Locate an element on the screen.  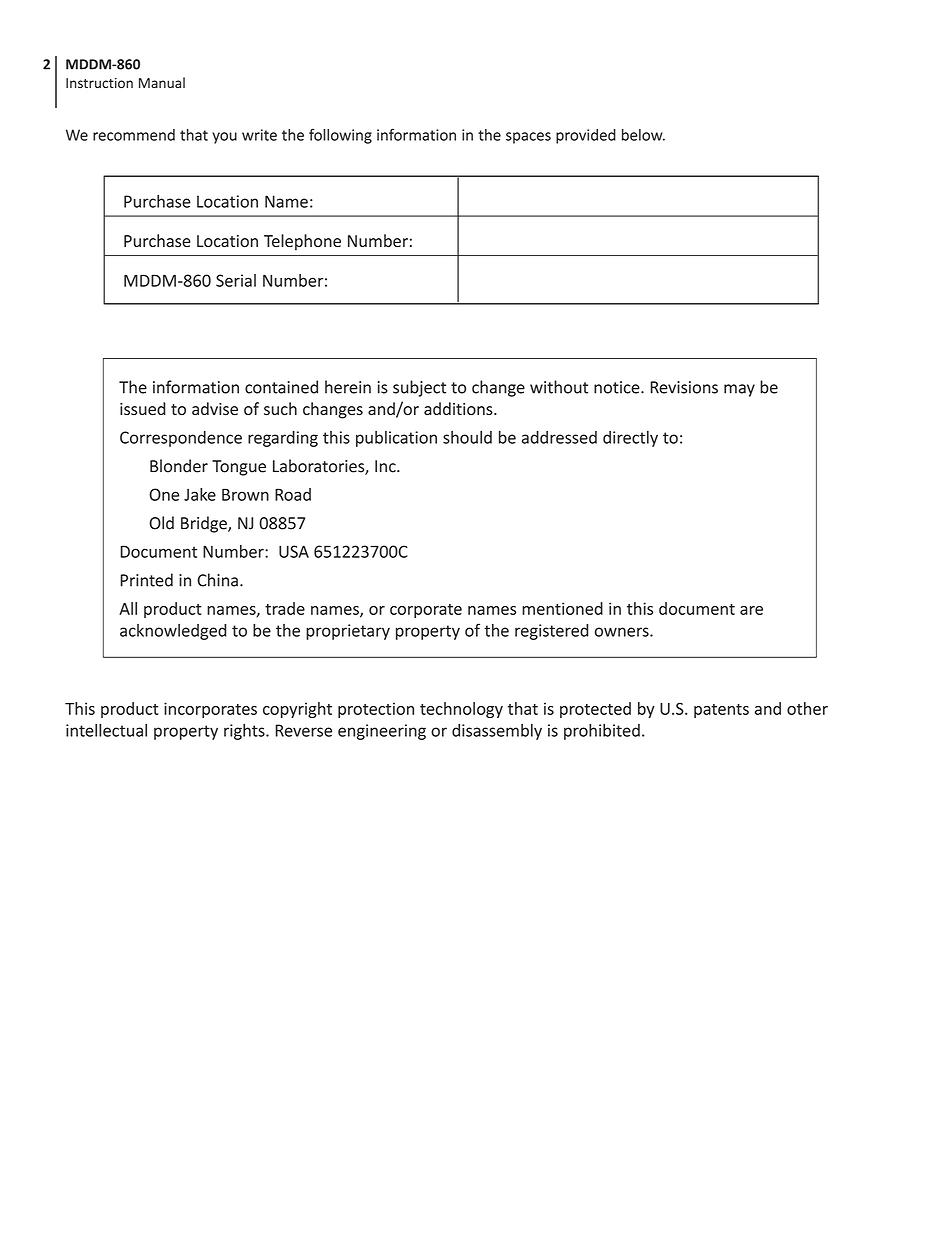
below is located at coordinates (643, 135).
